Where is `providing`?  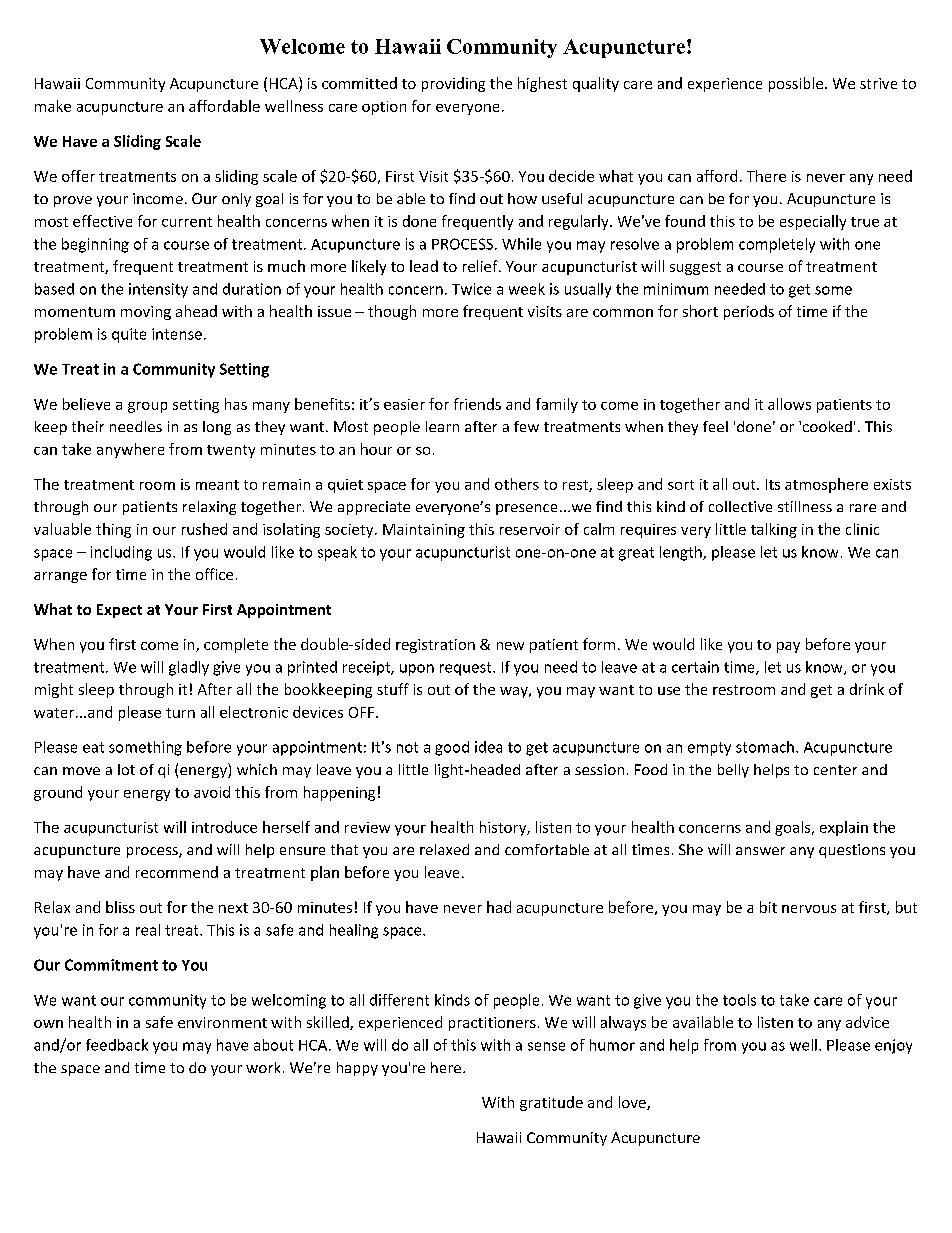 providing is located at coordinates (453, 84).
